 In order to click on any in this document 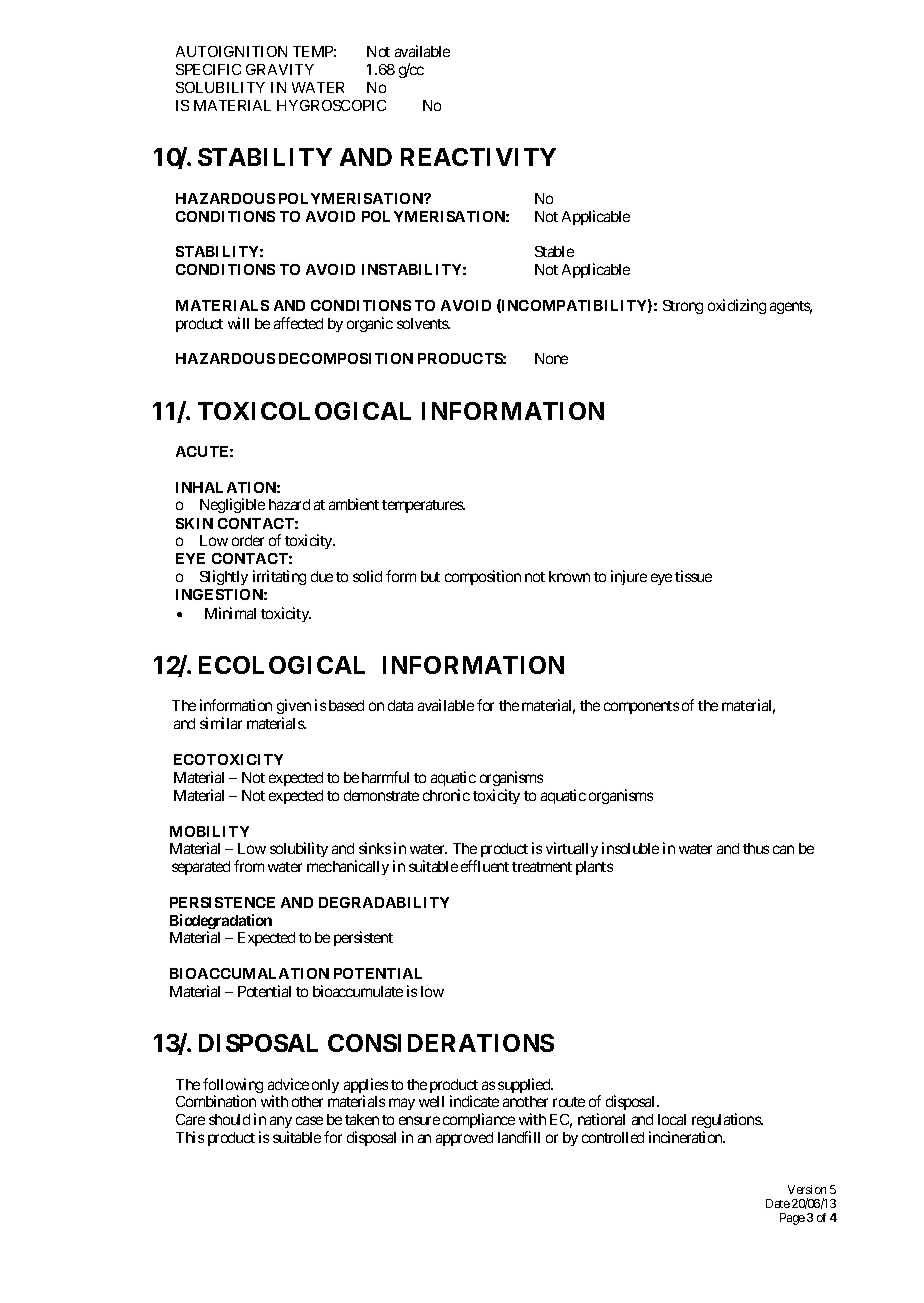, I will do `click(281, 1124)`.
